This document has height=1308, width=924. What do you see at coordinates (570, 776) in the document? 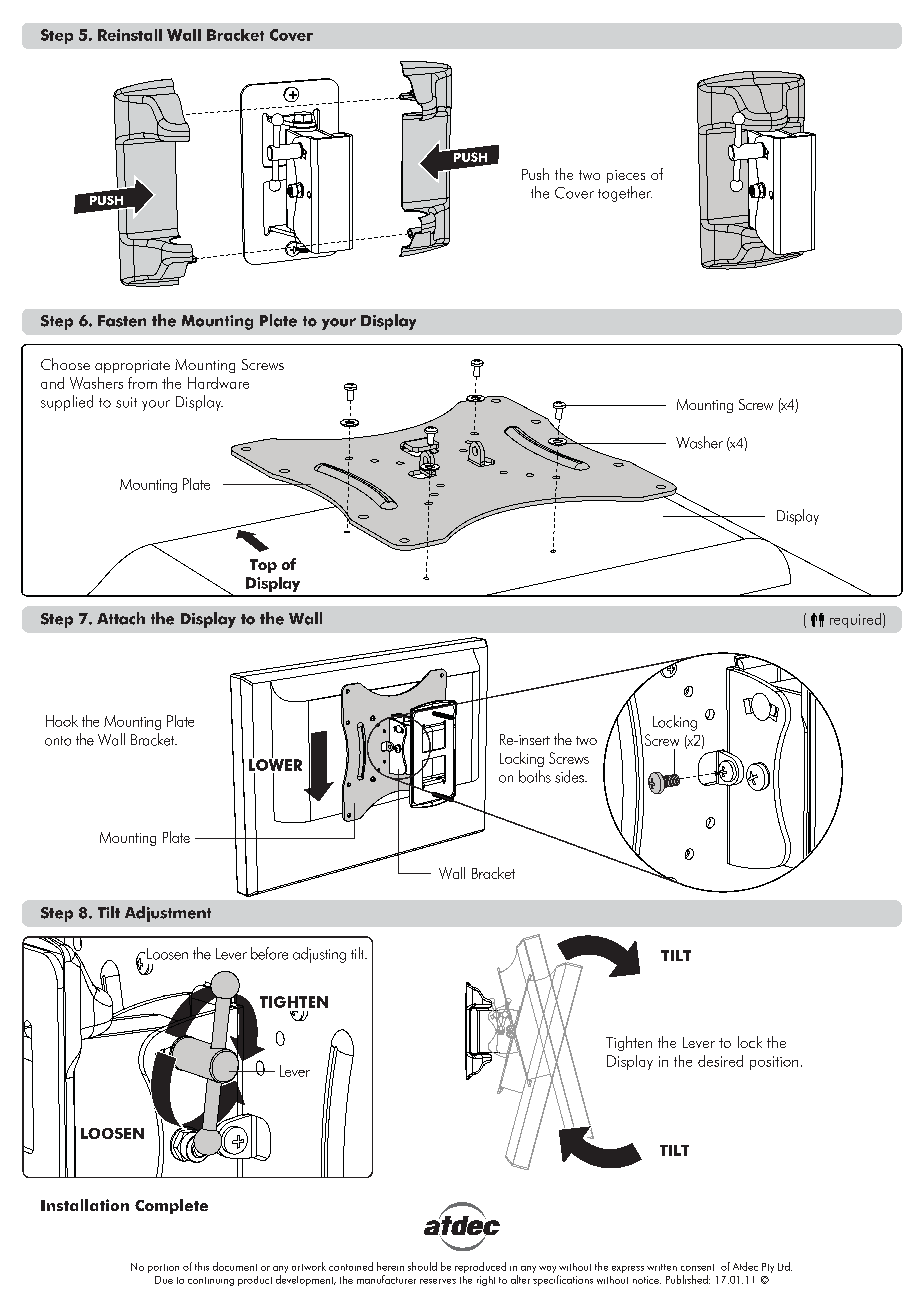
I see `sides` at bounding box center [570, 776].
